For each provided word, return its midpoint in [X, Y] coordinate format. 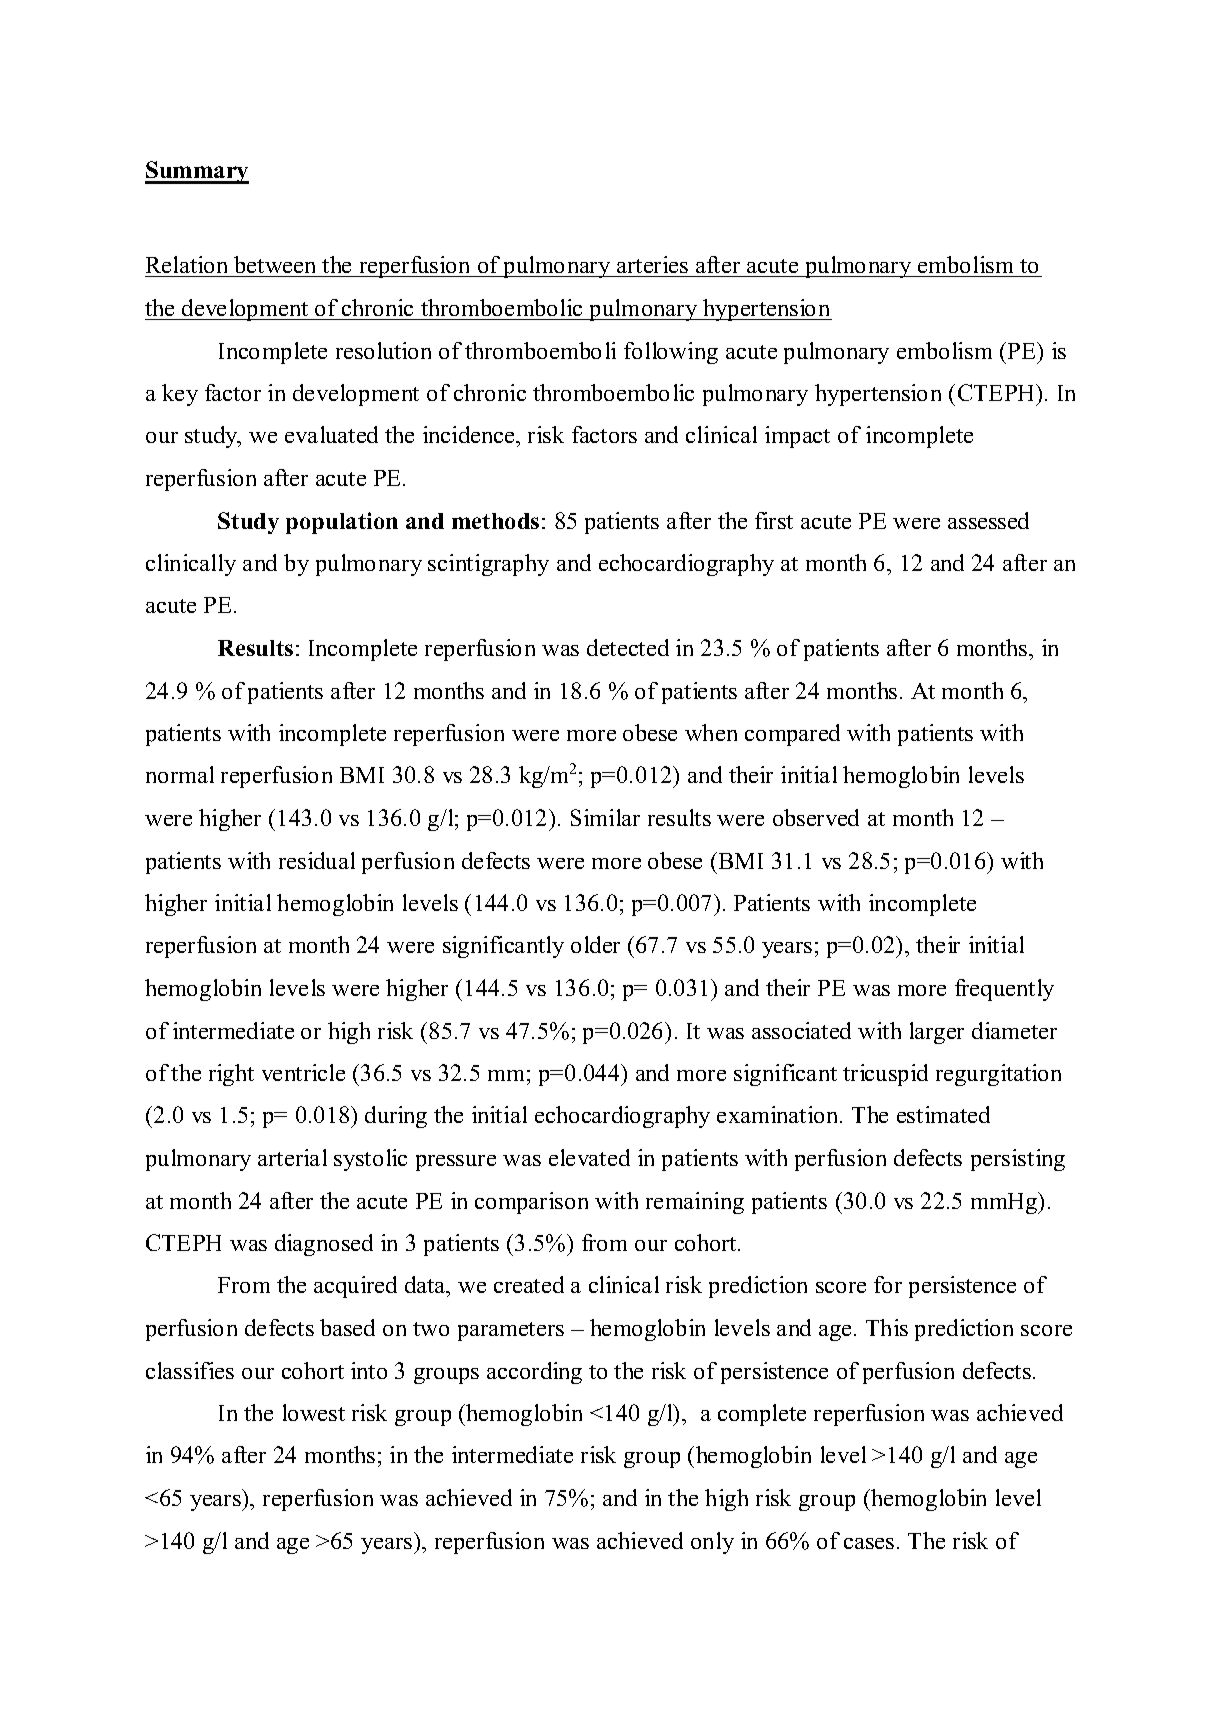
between [275, 266]
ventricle [303, 1072]
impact [797, 437]
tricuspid [885, 1075]
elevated [589, 1157]
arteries [653, 266]
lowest [314, 1412]
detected [628, 647]
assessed [988, 520]
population [342, 523]
